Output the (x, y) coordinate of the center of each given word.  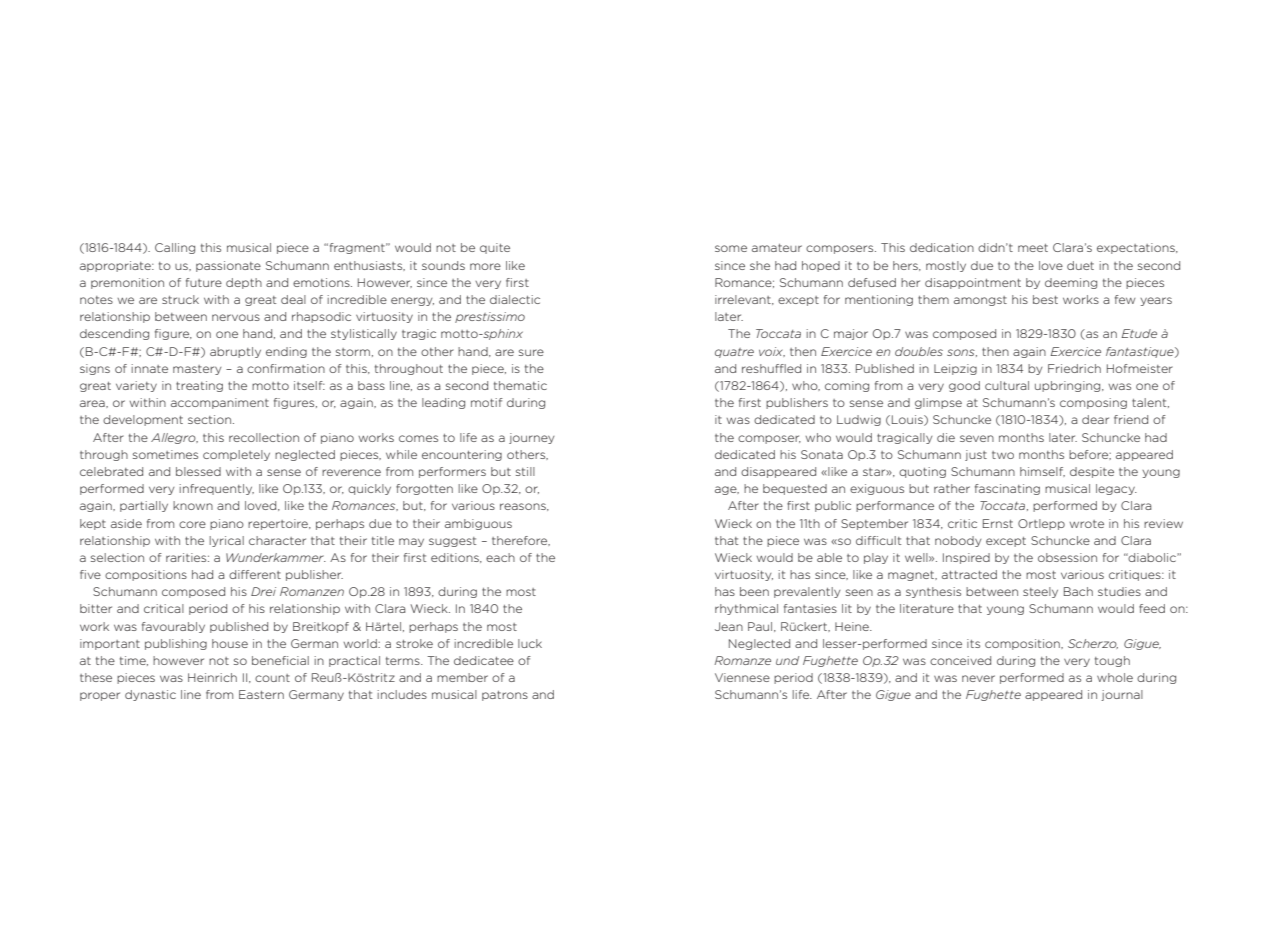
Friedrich (1074, 368)
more (485, 266)
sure (531, 352)
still (525, 471)
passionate (228, 266)
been (754, 591)
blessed (198, 471)
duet (1080, 265)
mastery (197, 370)
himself (1042, 472)
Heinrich (212, 677)
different (255, 574)
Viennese (742, 677)
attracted (969, 574)
